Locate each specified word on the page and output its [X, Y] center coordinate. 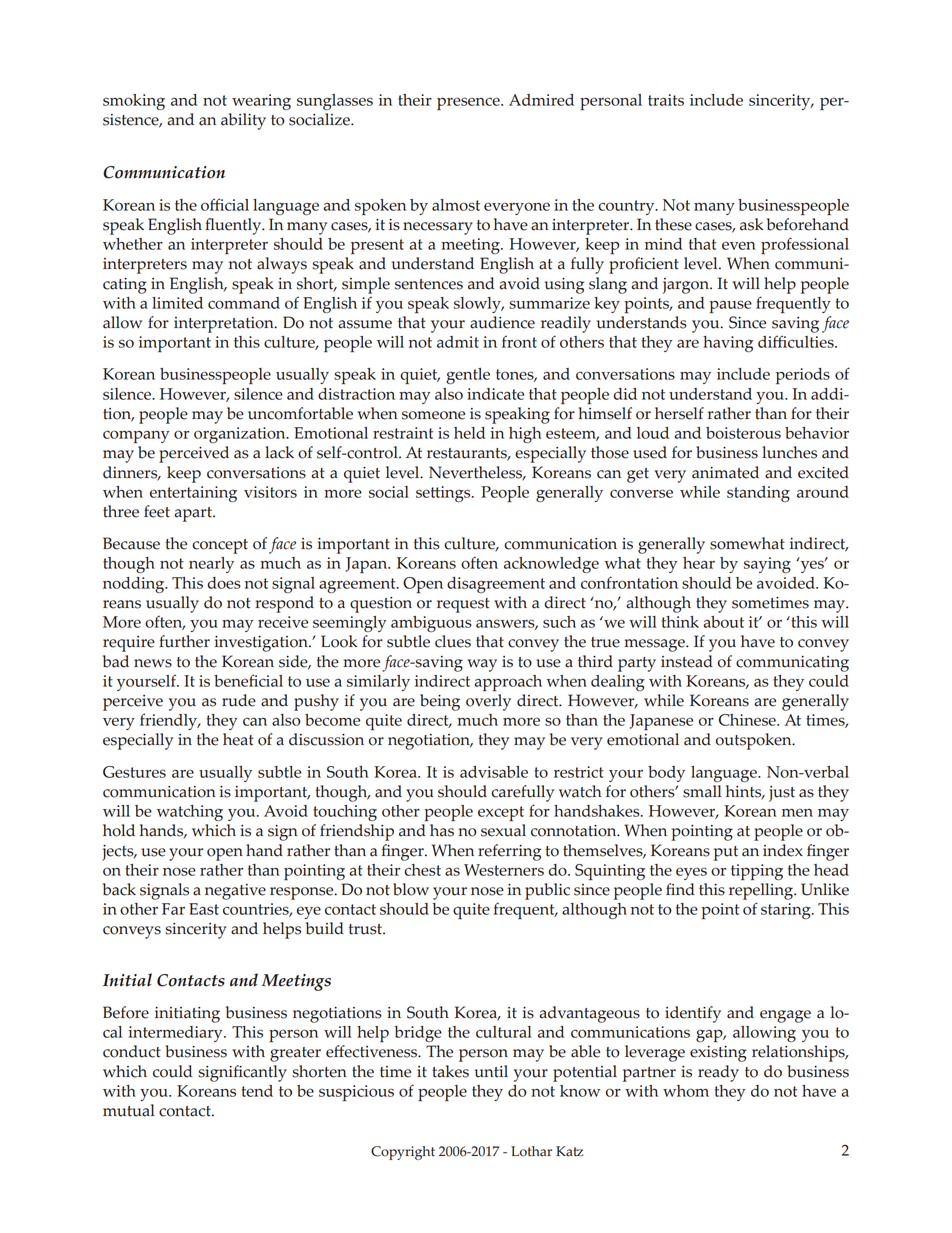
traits [666, 100]
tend [257, 1091]
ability [243, 121]
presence [469, 103]
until [491, 1071]
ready [718, 1073]
